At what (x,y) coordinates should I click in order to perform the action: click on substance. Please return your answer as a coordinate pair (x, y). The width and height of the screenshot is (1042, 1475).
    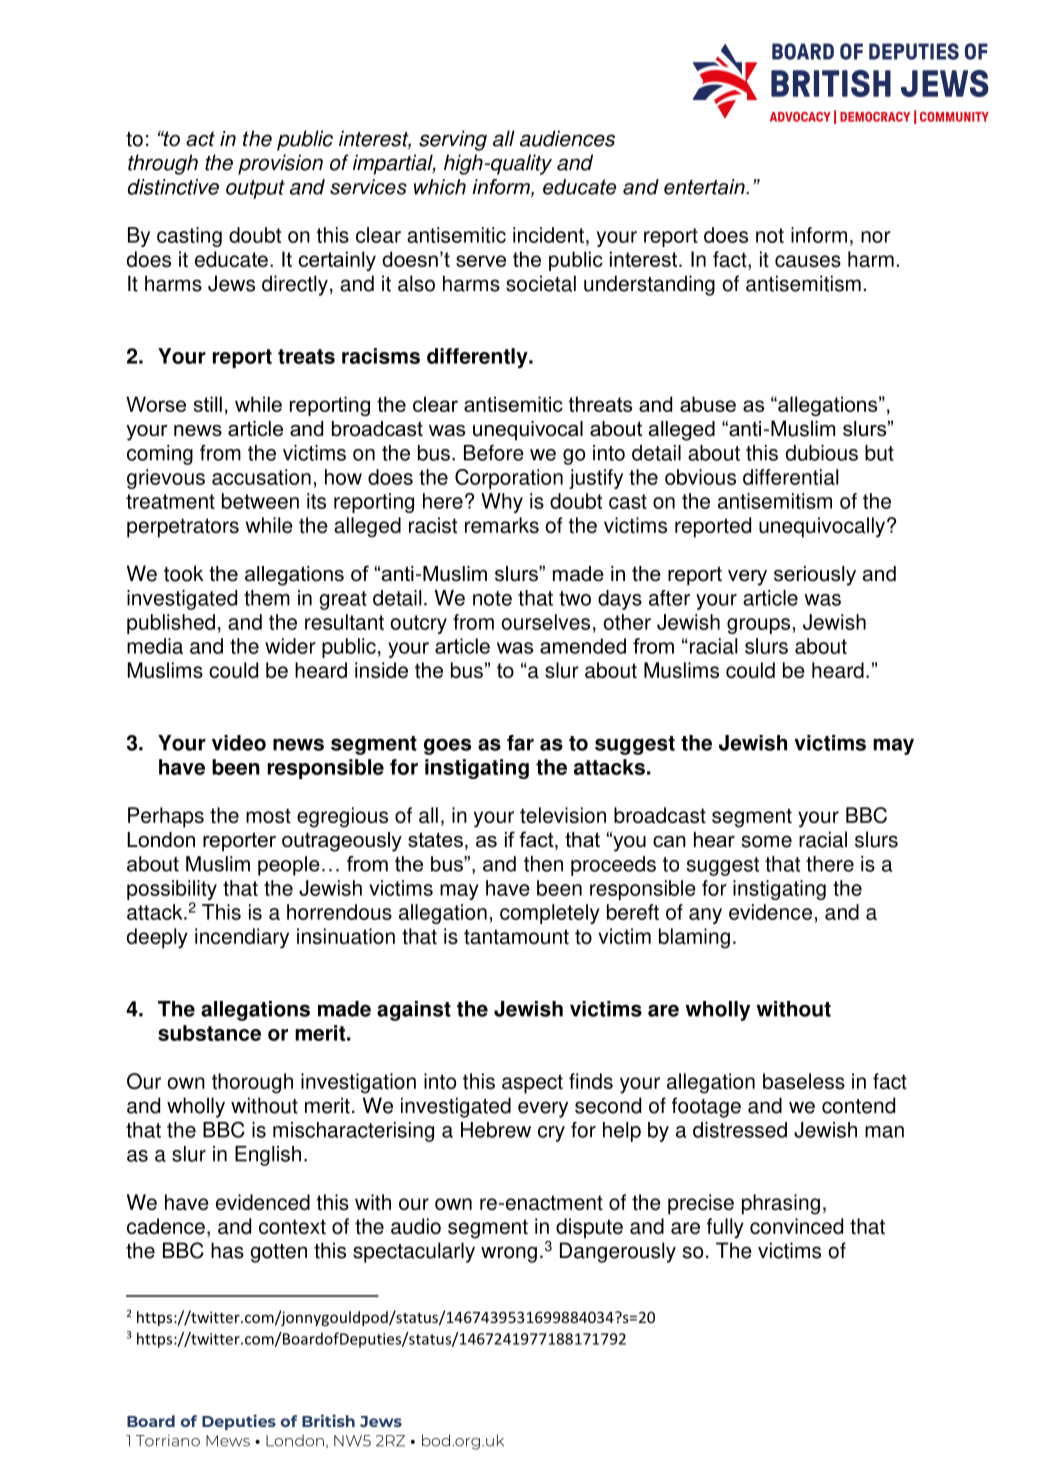
    Looking at the image, I should click on (209, 1033).
